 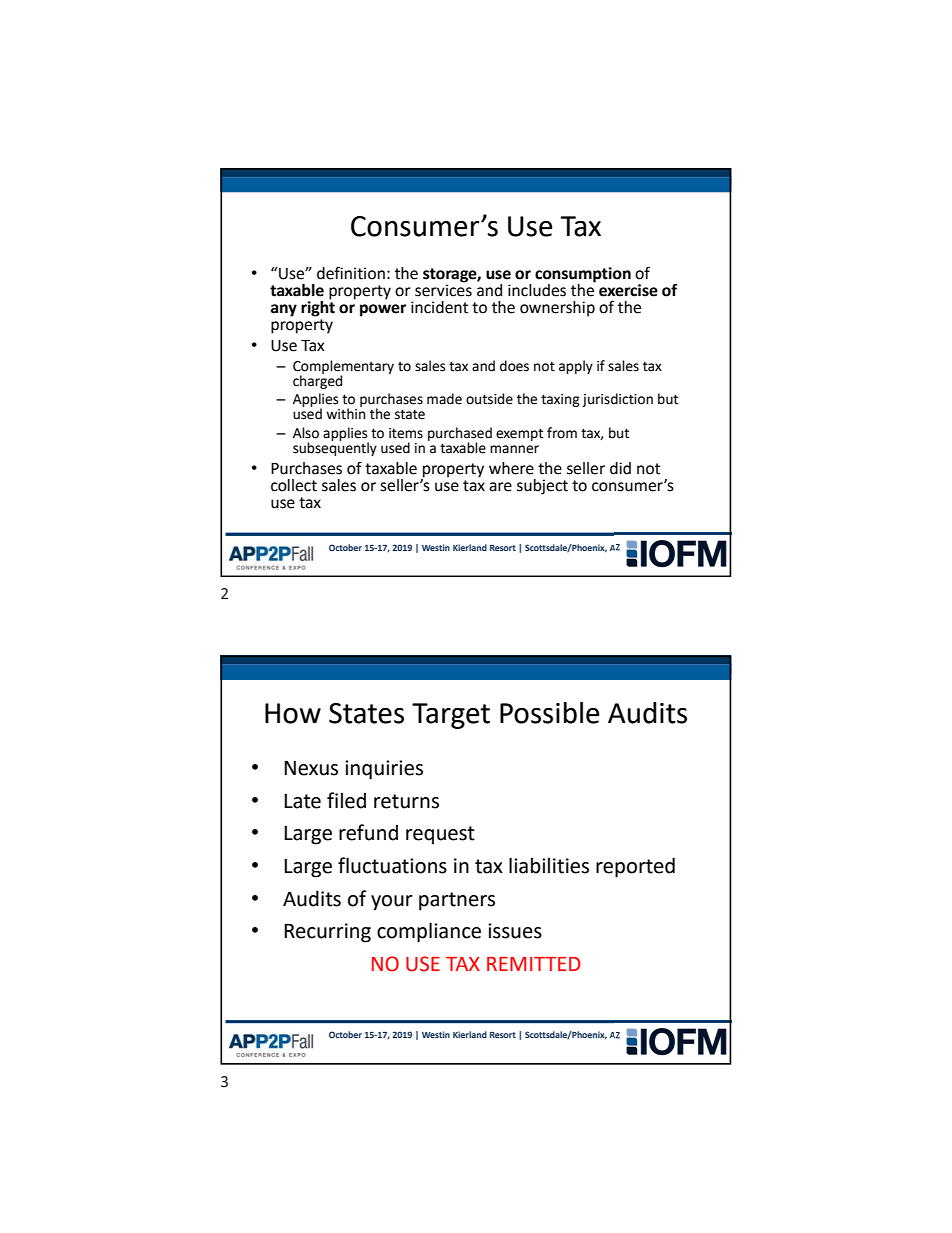 What do you see at coordinates (443, 289) in the document?
I see `services` at bounding box center [443, 289].
